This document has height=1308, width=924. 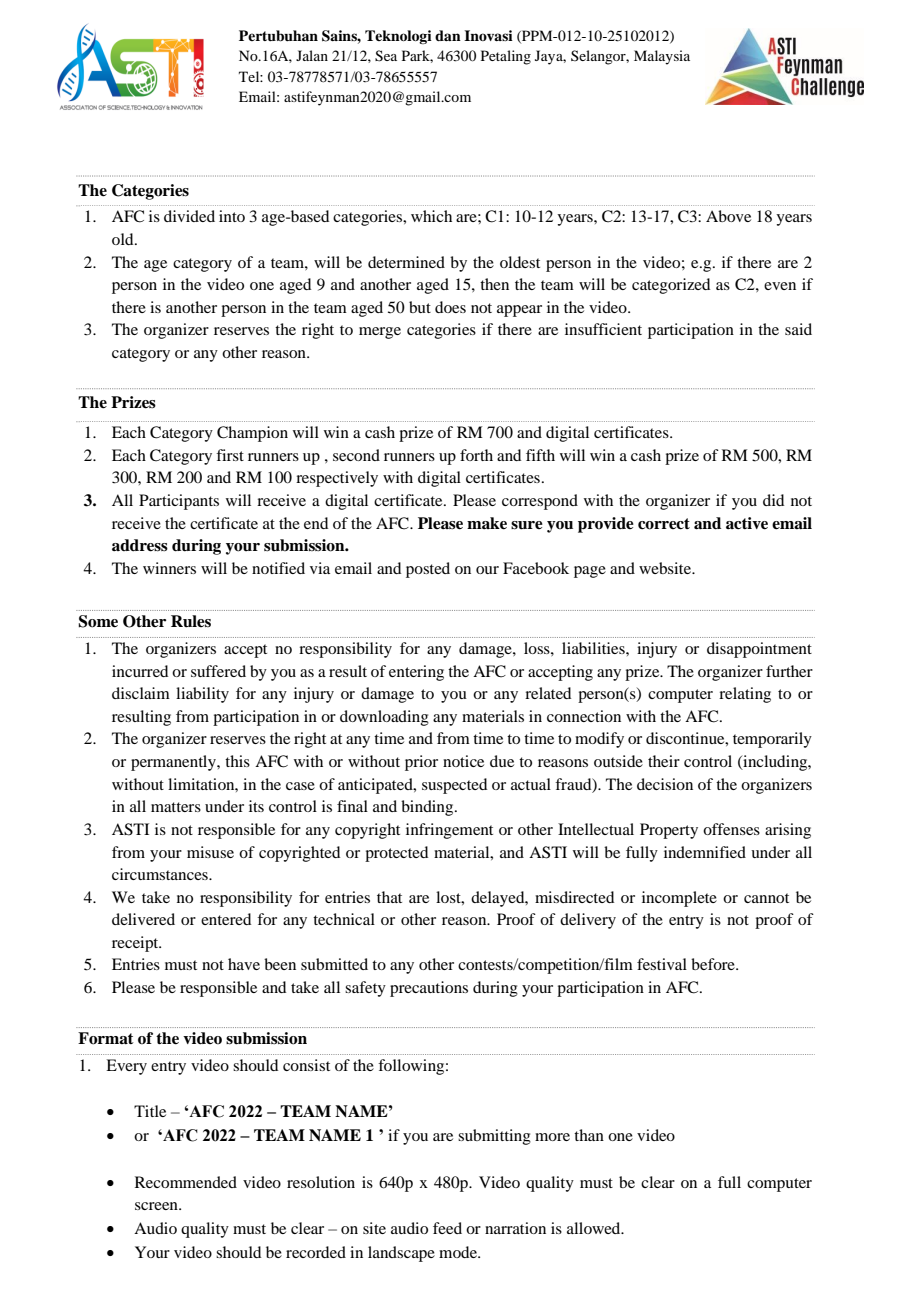 I want to click on dan, so click(x=448, y=35).
